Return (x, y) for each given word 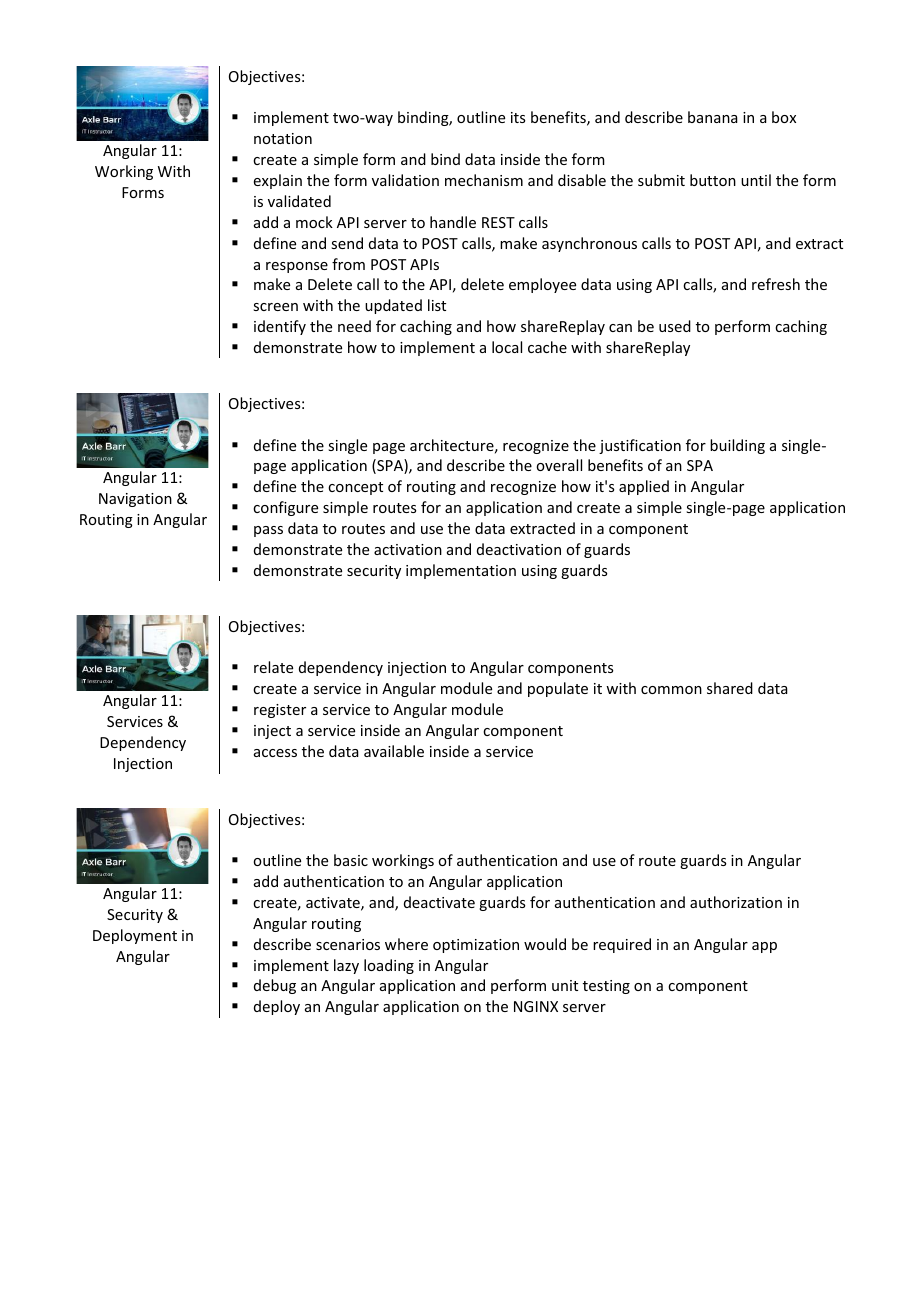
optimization (476, 946)
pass (268, 531)
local (507, 347)
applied (644, 487)
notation (283, 138)
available (394, 751)
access (275, 753)
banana (713, 117)
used (675, 326)
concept (355, 488)
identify (280, 327)
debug (275, 986)
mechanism (484, 180)
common (671, 690)
